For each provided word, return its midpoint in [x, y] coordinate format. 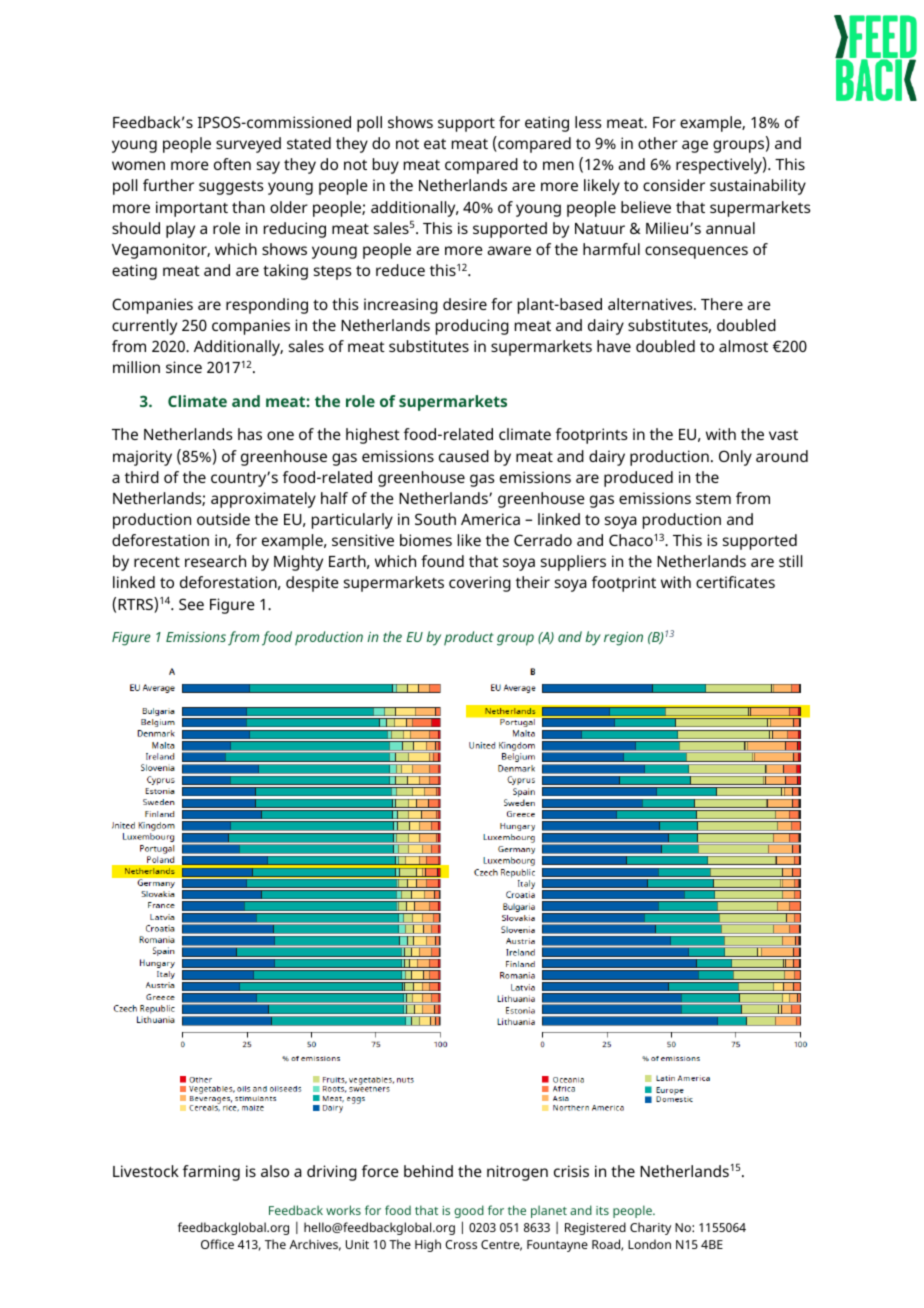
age [695, 146]
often [232, 164]
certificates [735, 582]
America [490, 519]
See [191, 604]
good [469, 1211]
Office [217, 1244]
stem [713, 499]
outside [223, 519]
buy [386, 166]
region [623, 639]
